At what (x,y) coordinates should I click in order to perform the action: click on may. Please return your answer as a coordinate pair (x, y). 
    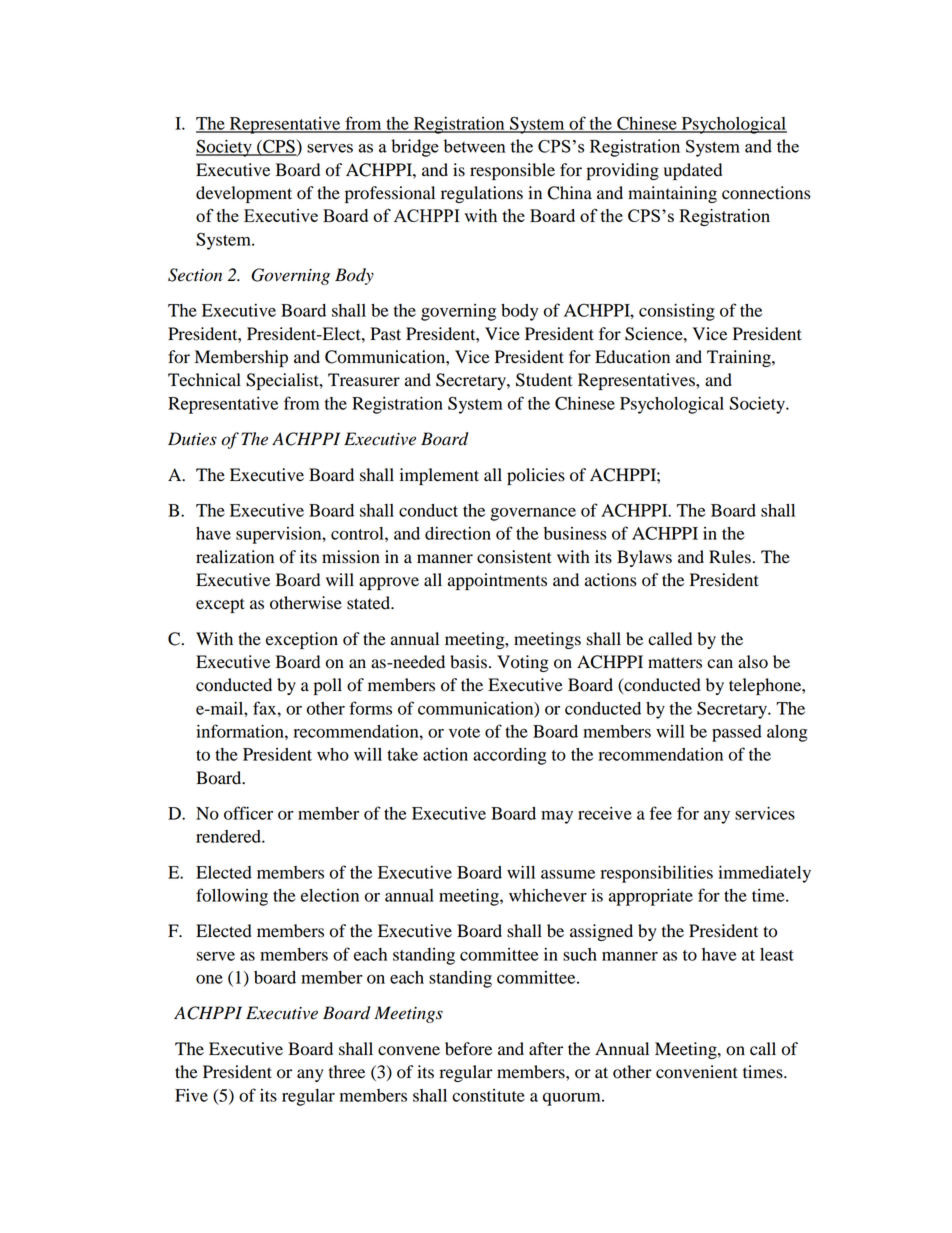
    Looking at the image, I should click on (557, 817).
